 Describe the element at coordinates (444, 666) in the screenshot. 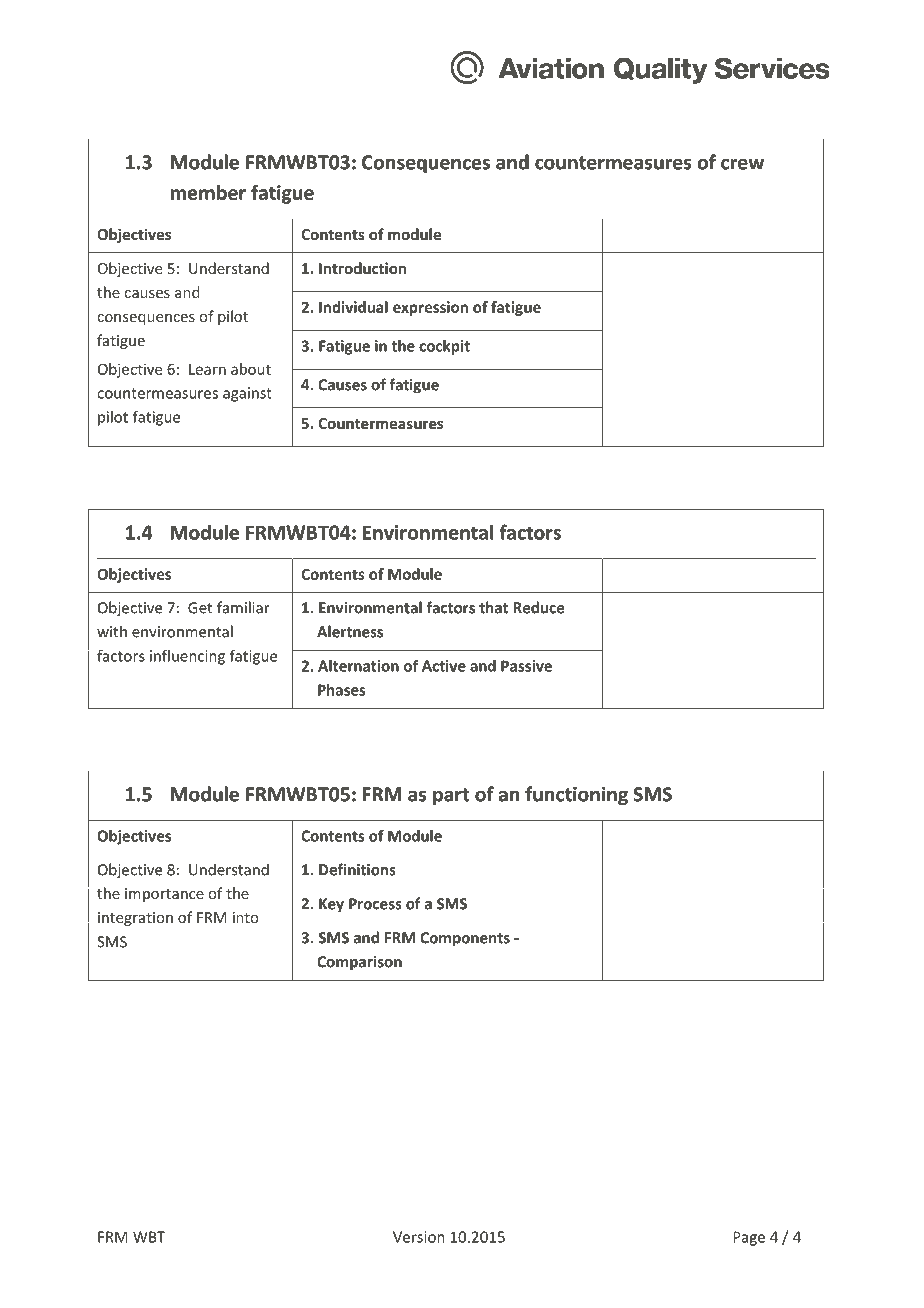

I see `Active` at that location.
